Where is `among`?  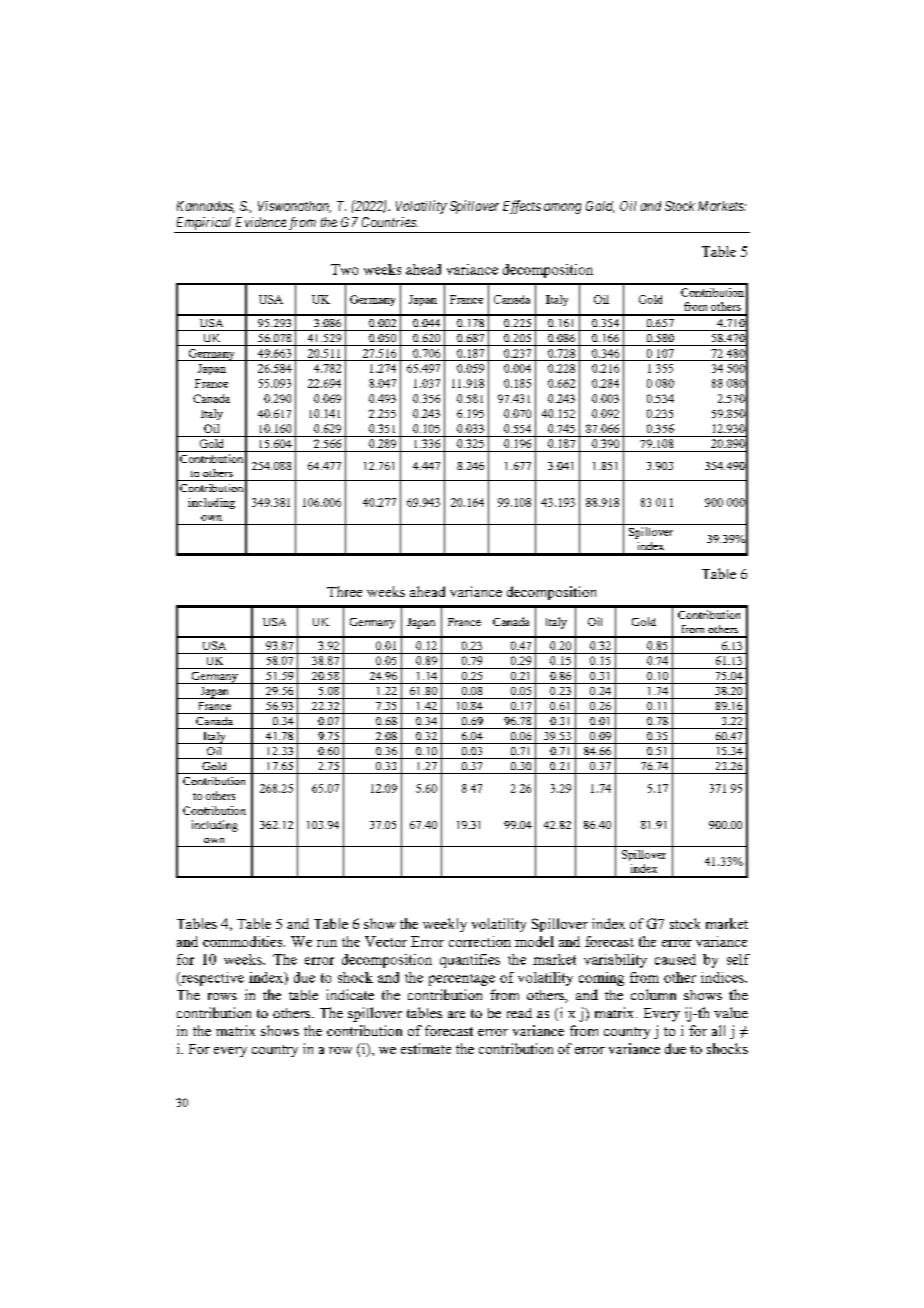
among is located at coordinates (562, 208).
